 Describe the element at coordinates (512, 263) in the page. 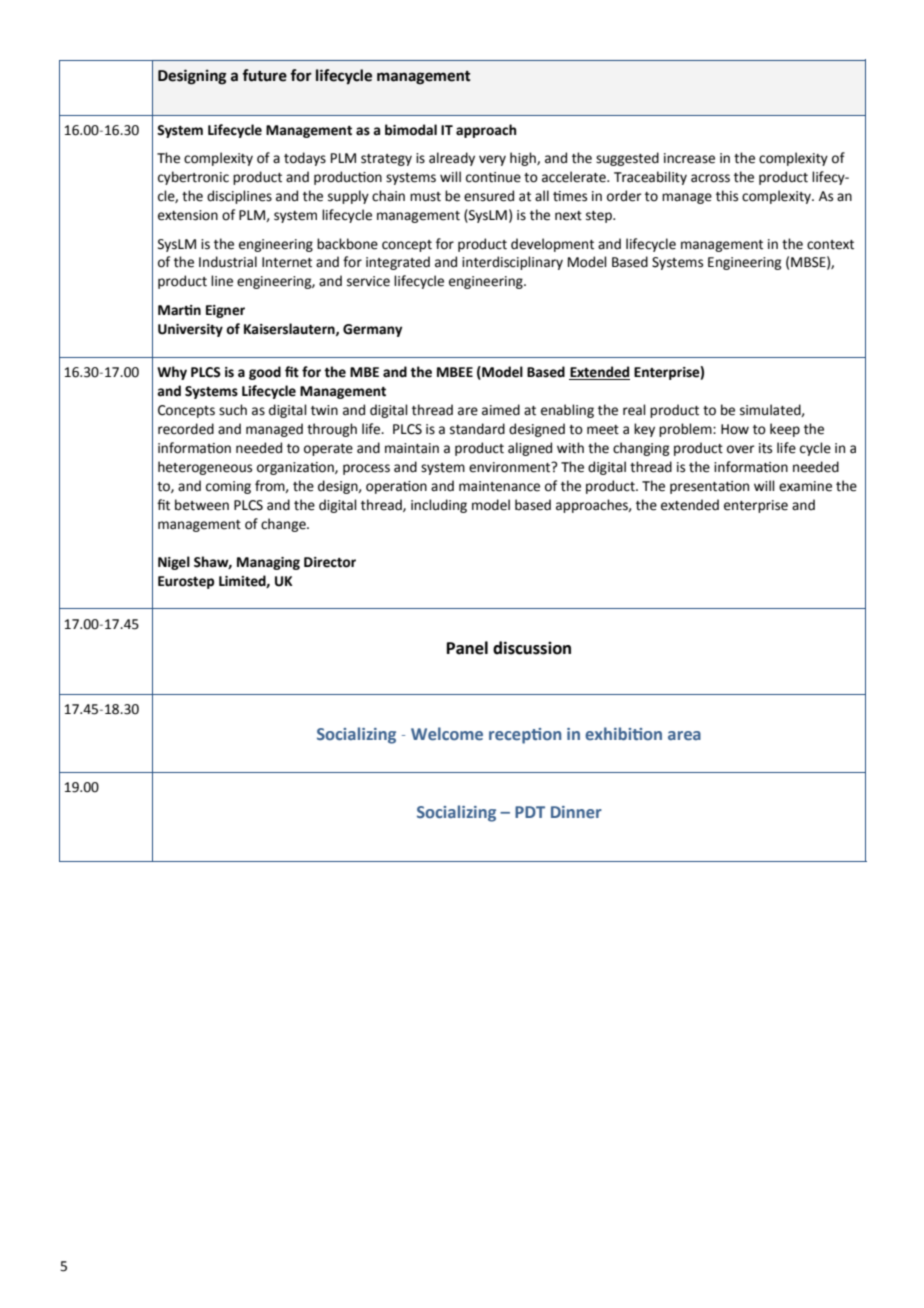

I see `interdisciplinary` at that location.
